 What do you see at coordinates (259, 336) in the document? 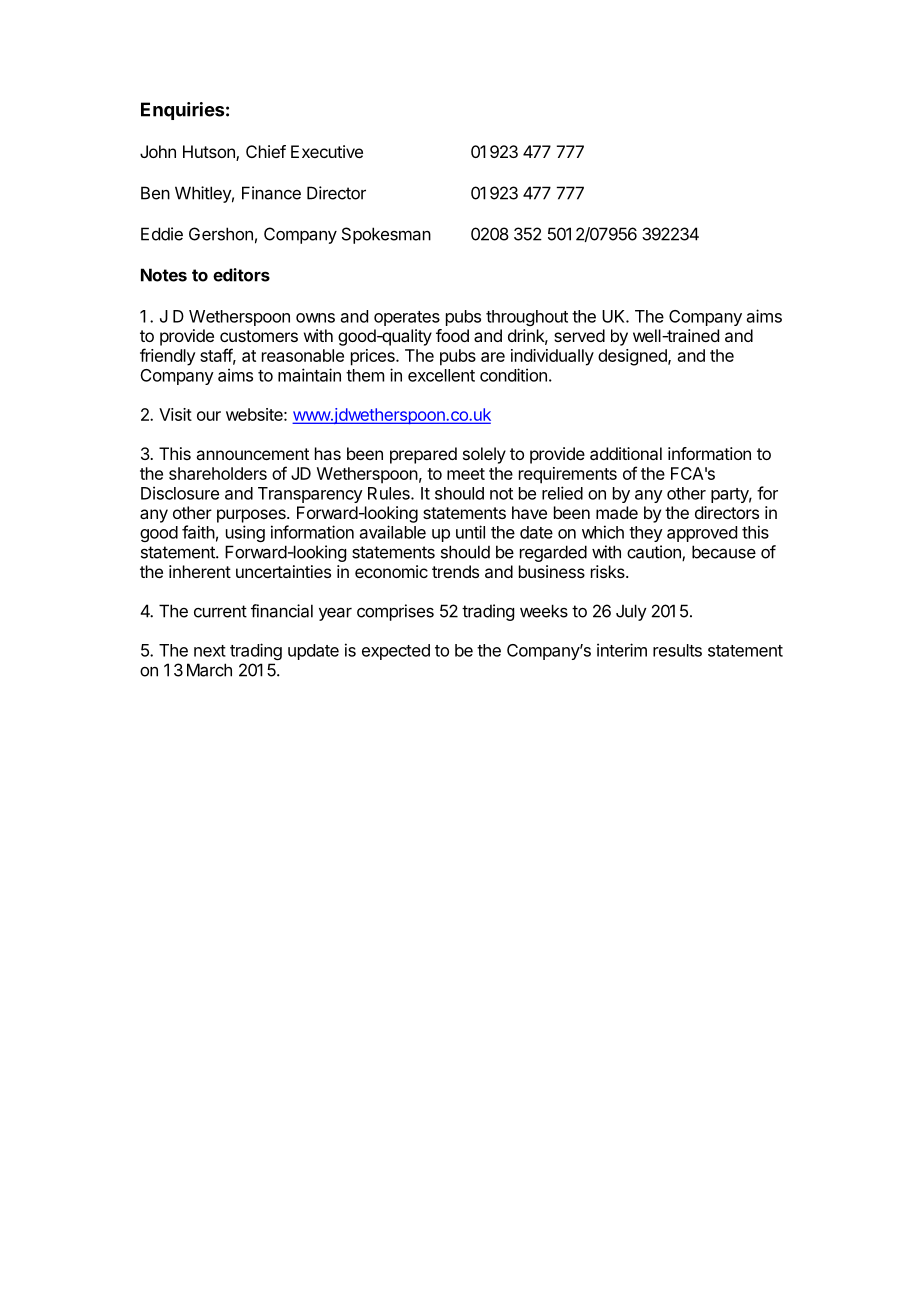
I see `customers` at bounding box center [259, 336].
